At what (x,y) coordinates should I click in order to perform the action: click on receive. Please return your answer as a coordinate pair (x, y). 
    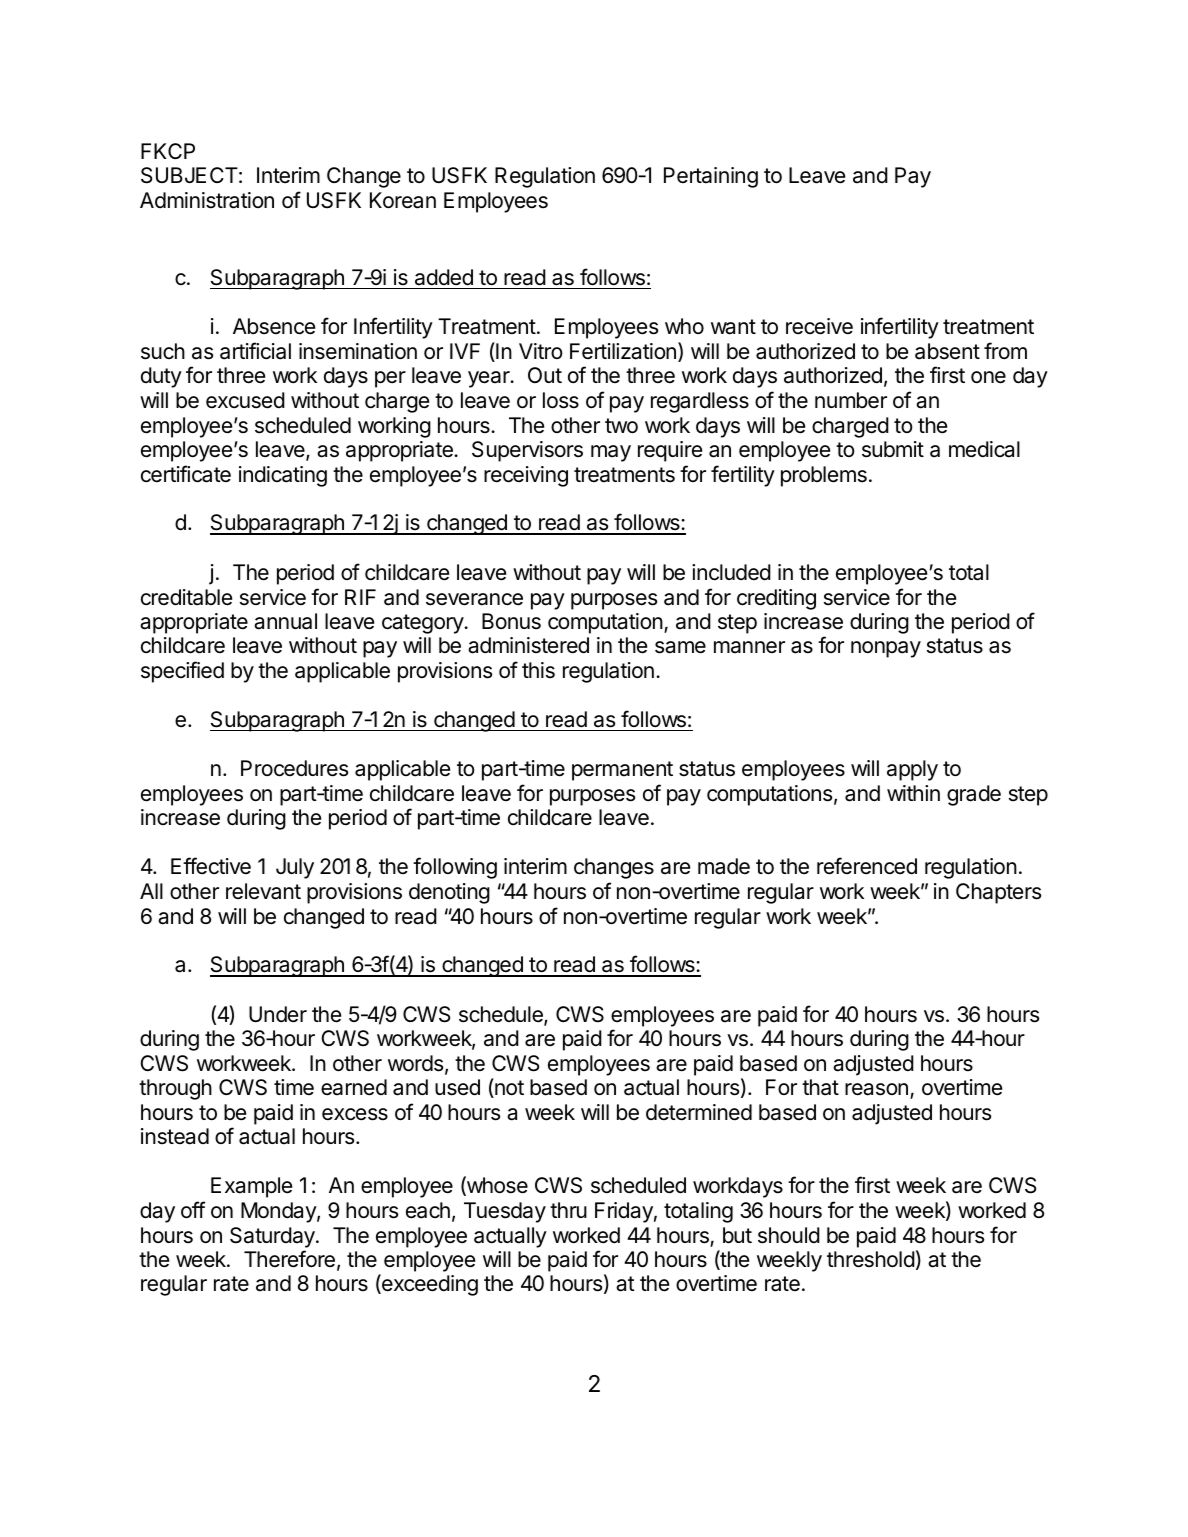
    Looking at the image, I should click on (819, 326).
